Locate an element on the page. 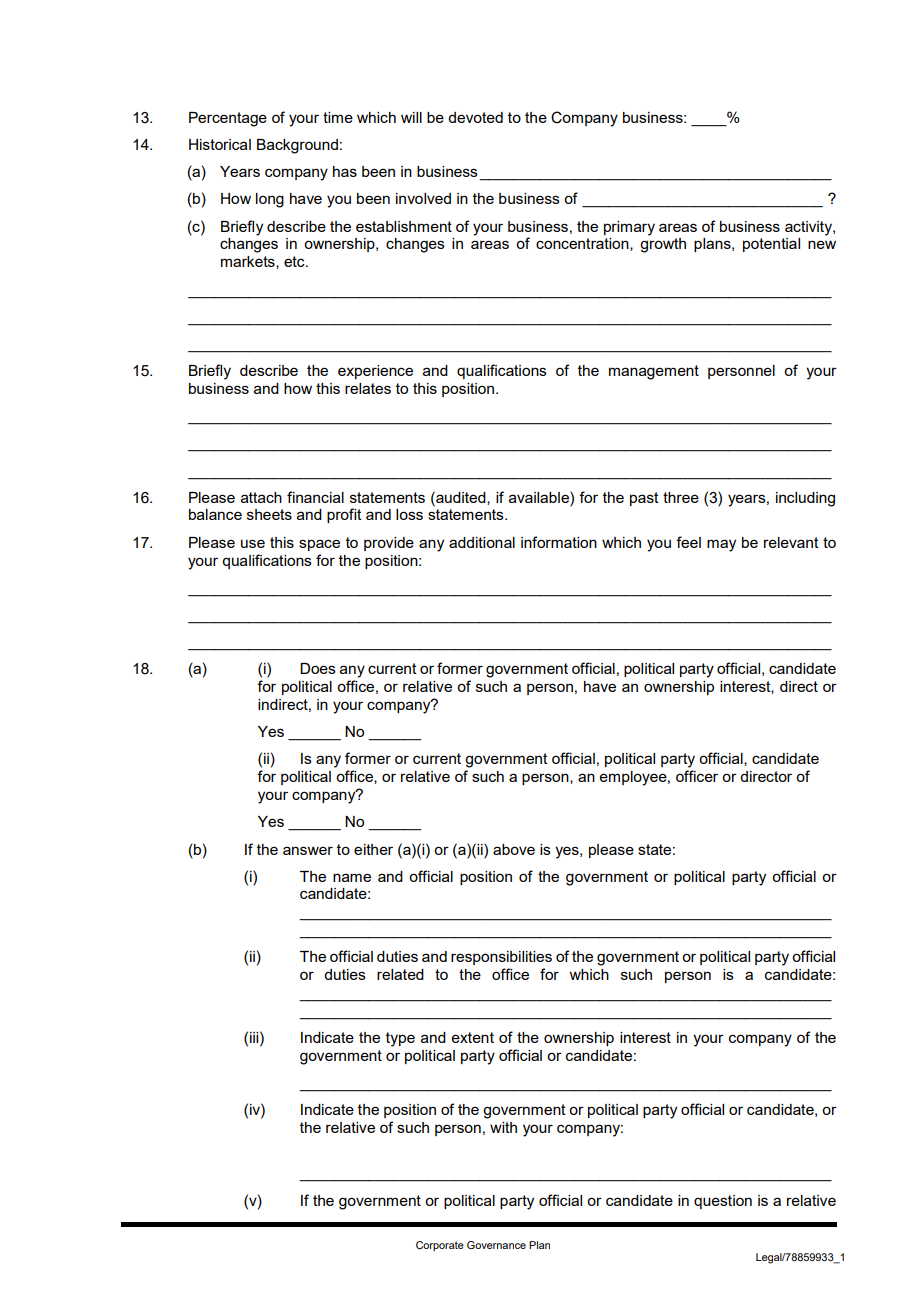 Image resolution: width=924 pixels, height=1308 pixels. additional is located at coordinates (482, 542).
